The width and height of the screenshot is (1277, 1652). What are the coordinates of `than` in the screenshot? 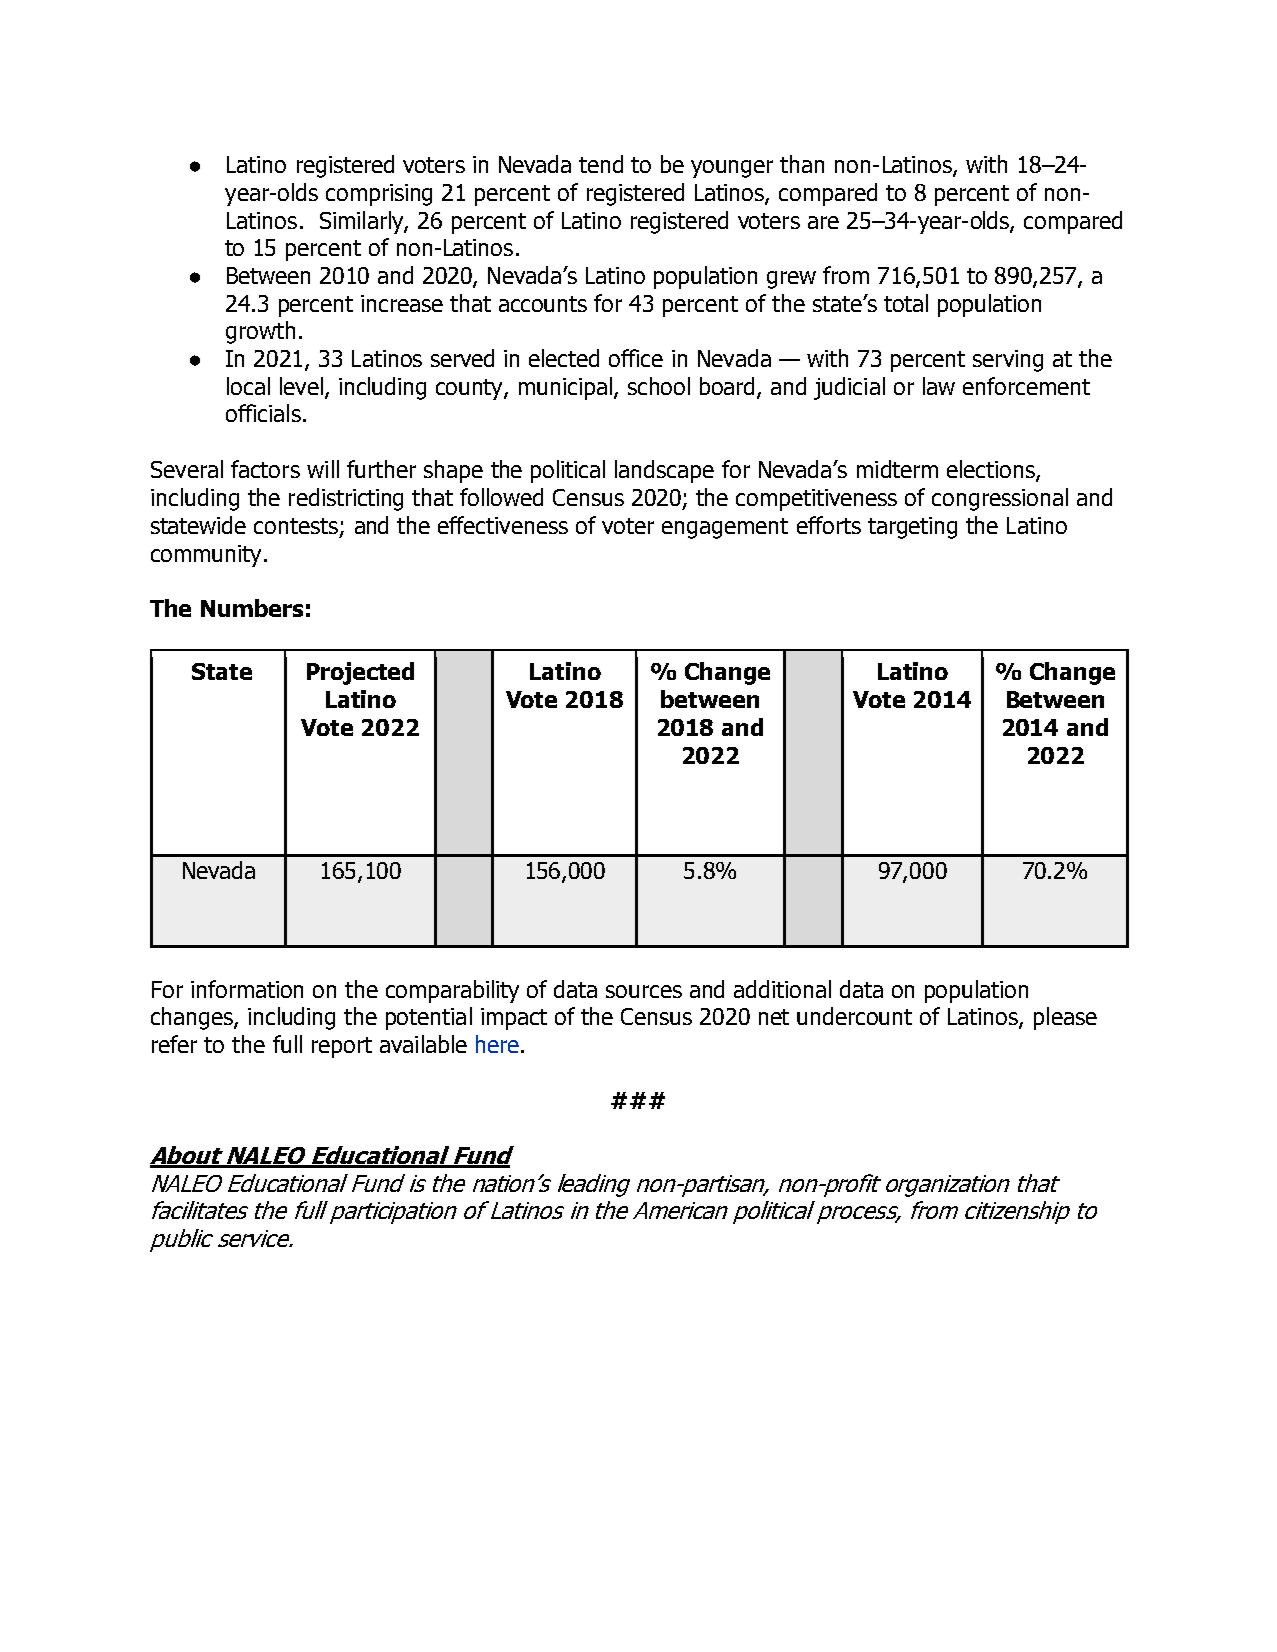 It's located at (802, 164).
